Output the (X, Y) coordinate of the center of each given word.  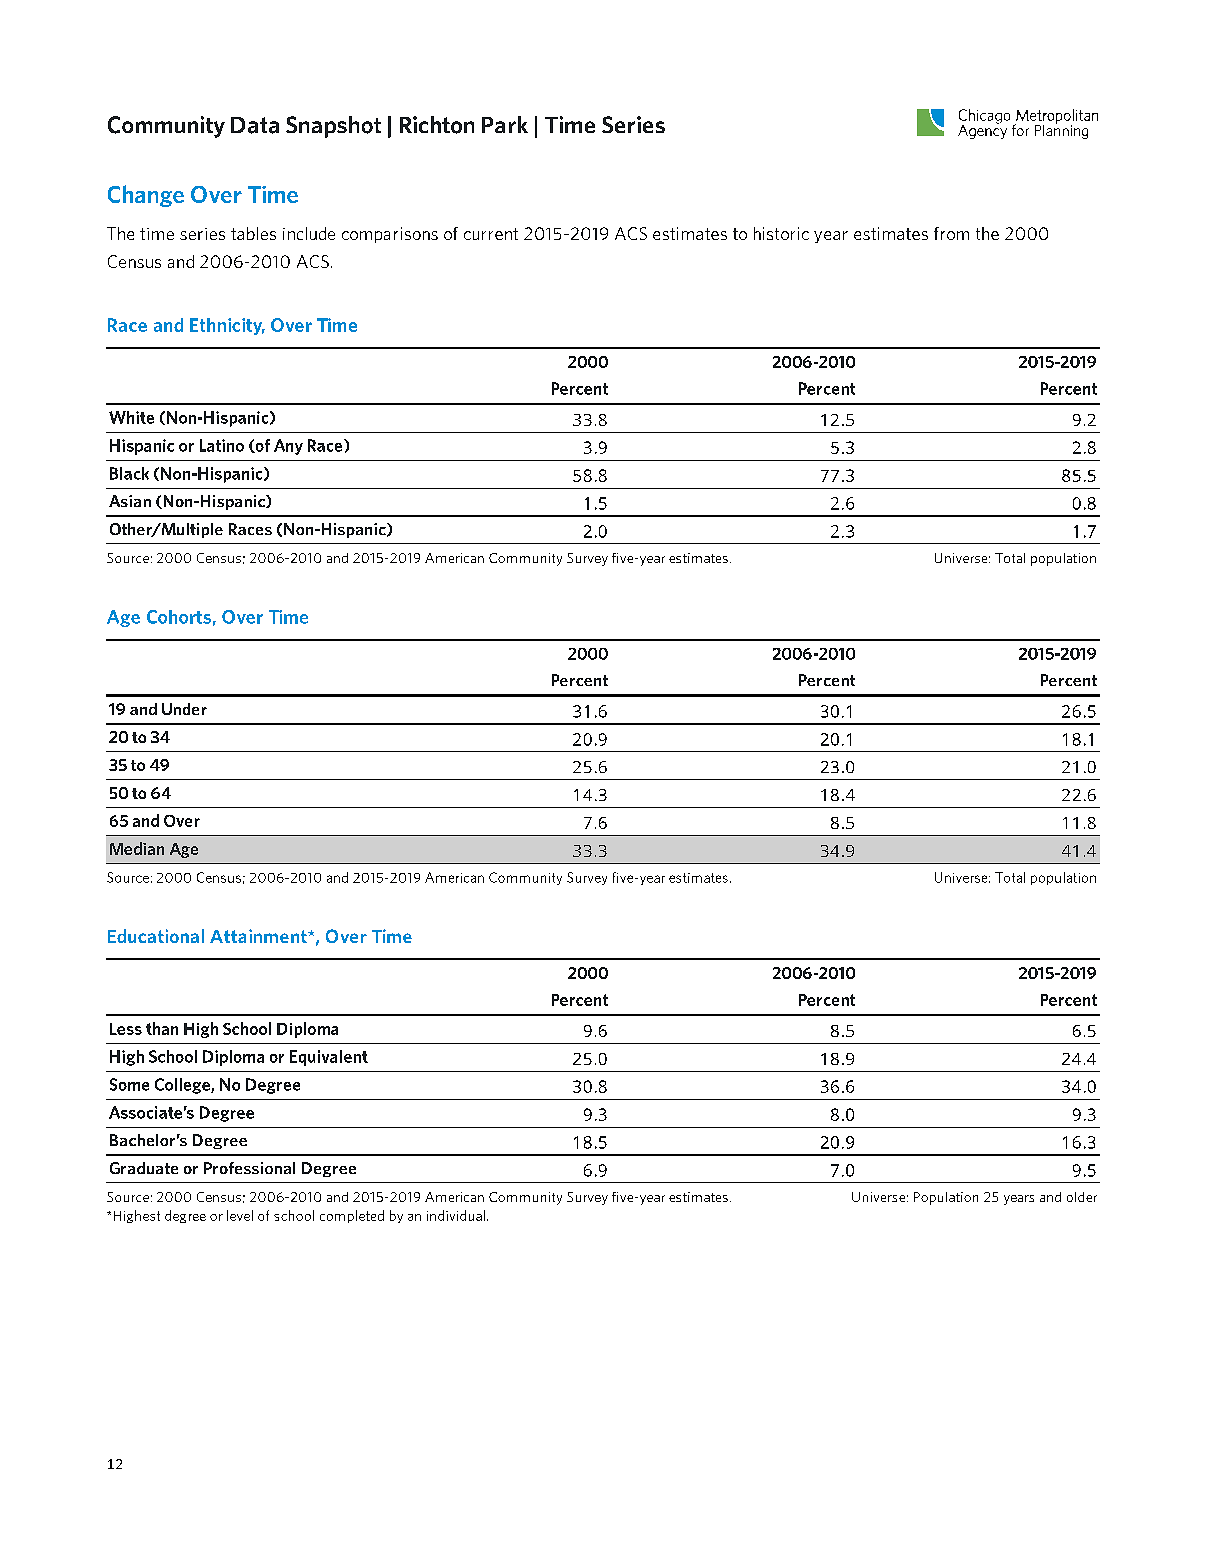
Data (255, 125)
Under (184, 709)
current (491, 234)
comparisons (390, 235)
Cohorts (179, 617)
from (951, 233)
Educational (156, 936)
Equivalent (329, 1058)
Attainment (259, 936)
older (1082, 1197)
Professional (249, 1168)
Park (505, 124)
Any (288, 447)
